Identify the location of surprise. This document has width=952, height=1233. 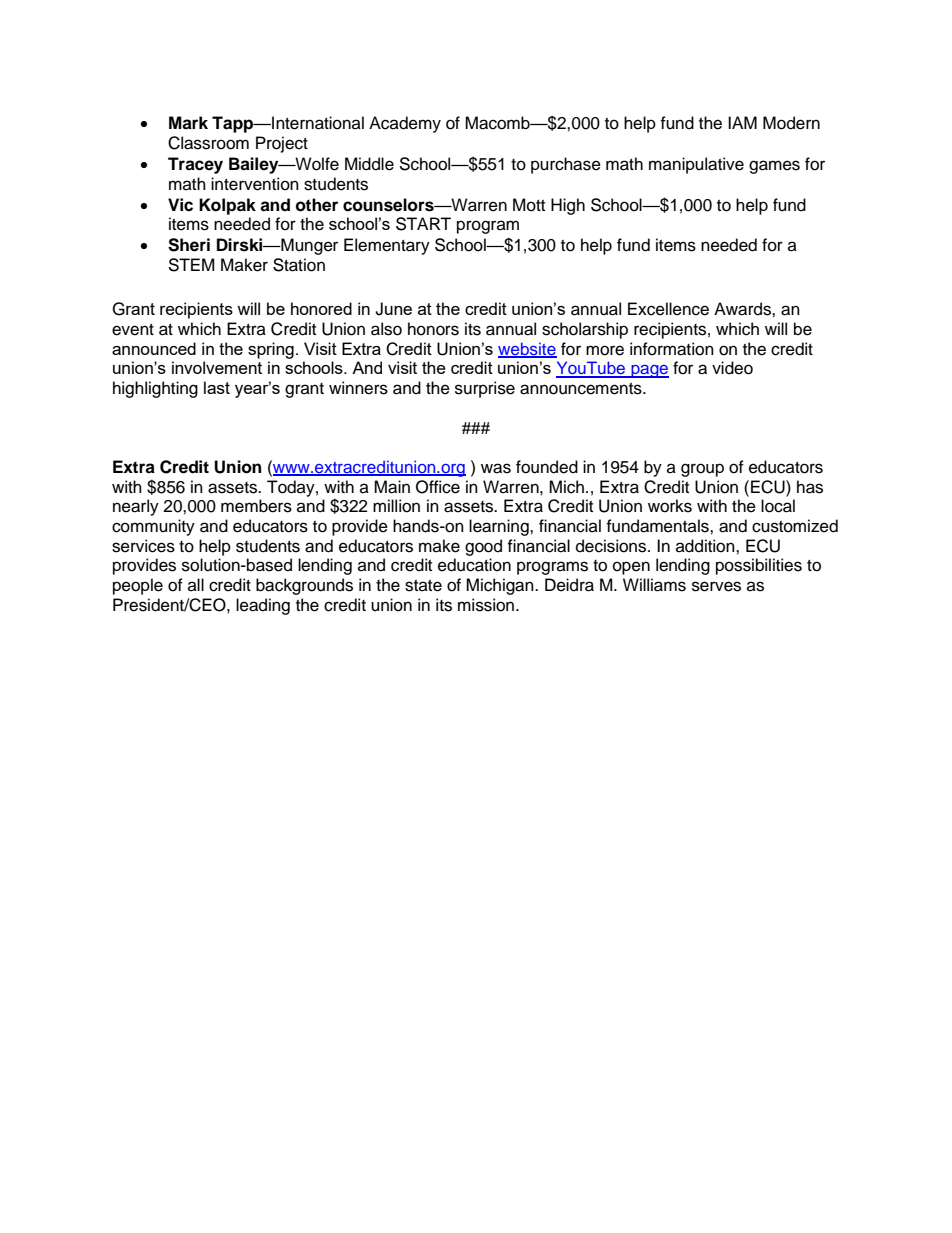
(485, 389).
